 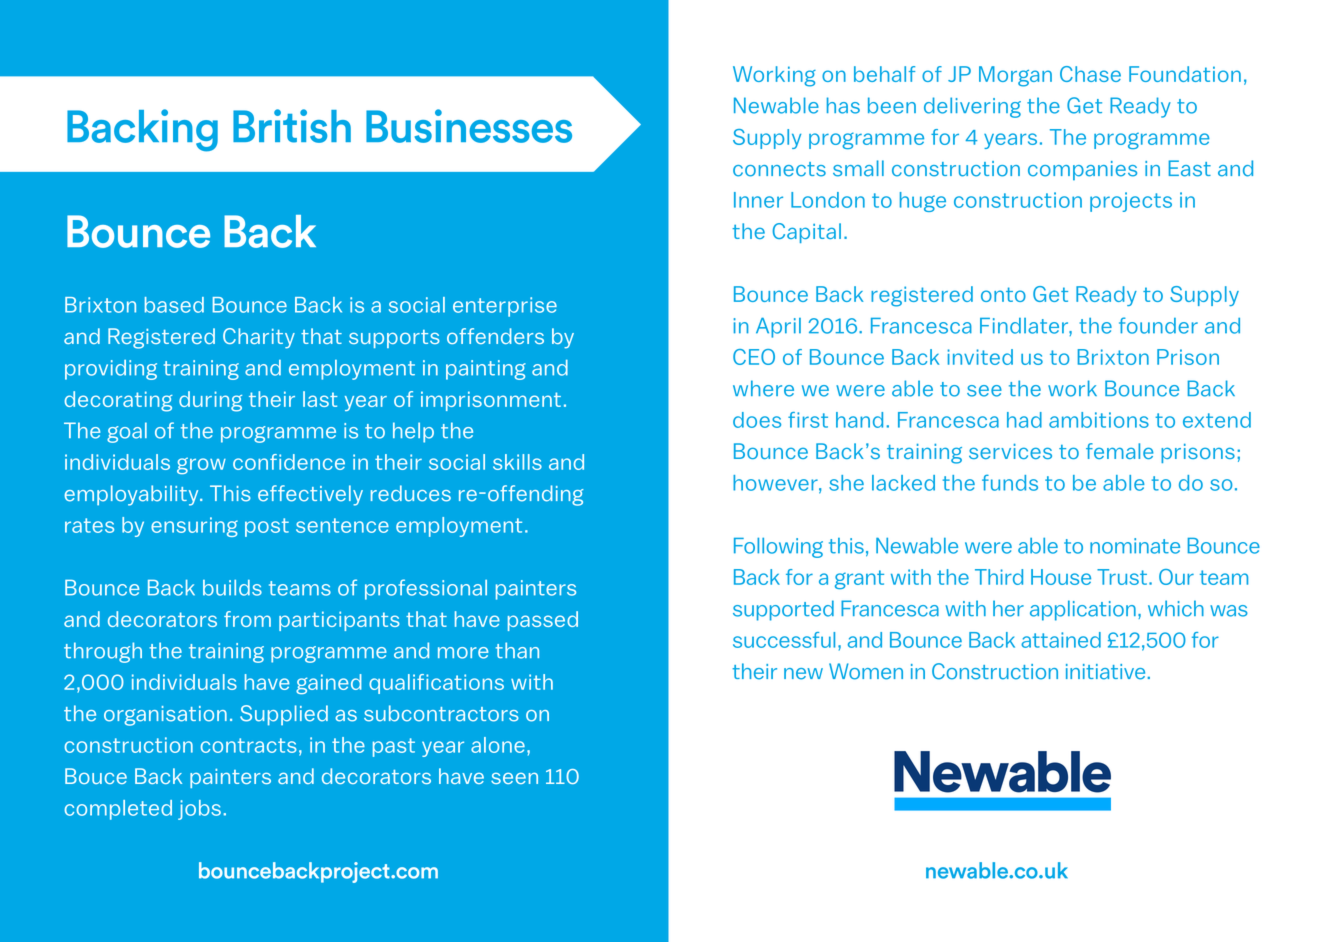 What do you see at coordinates (1090, 74) in the screenshot?
I see `Chase` at bounding box center [1090, 74].
